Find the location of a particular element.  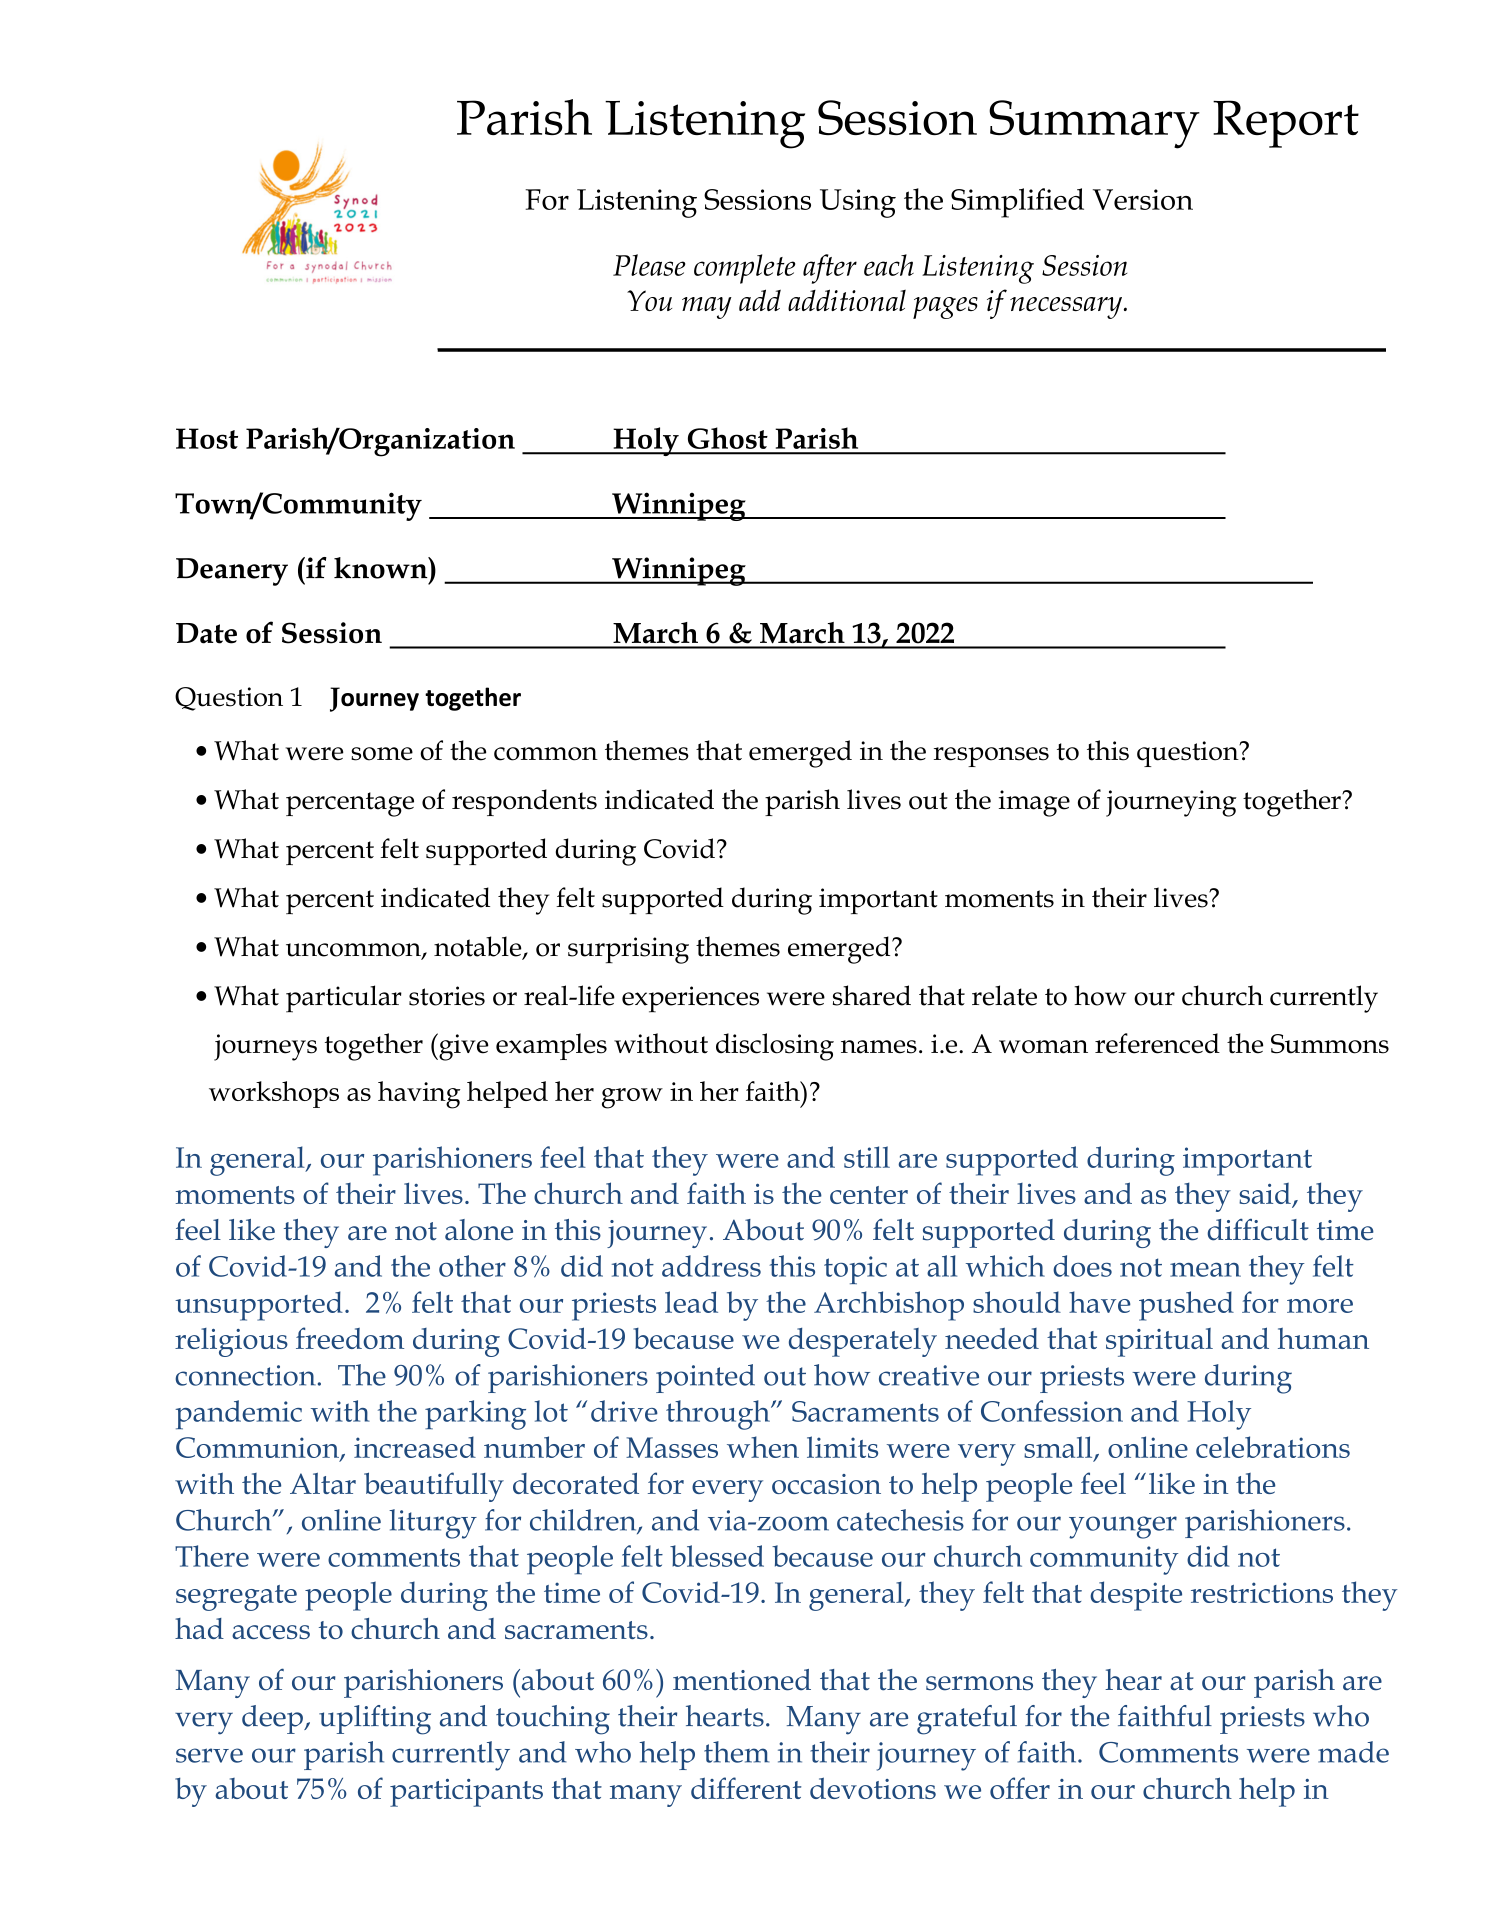

alone is located at coordinates (479, 1230).
